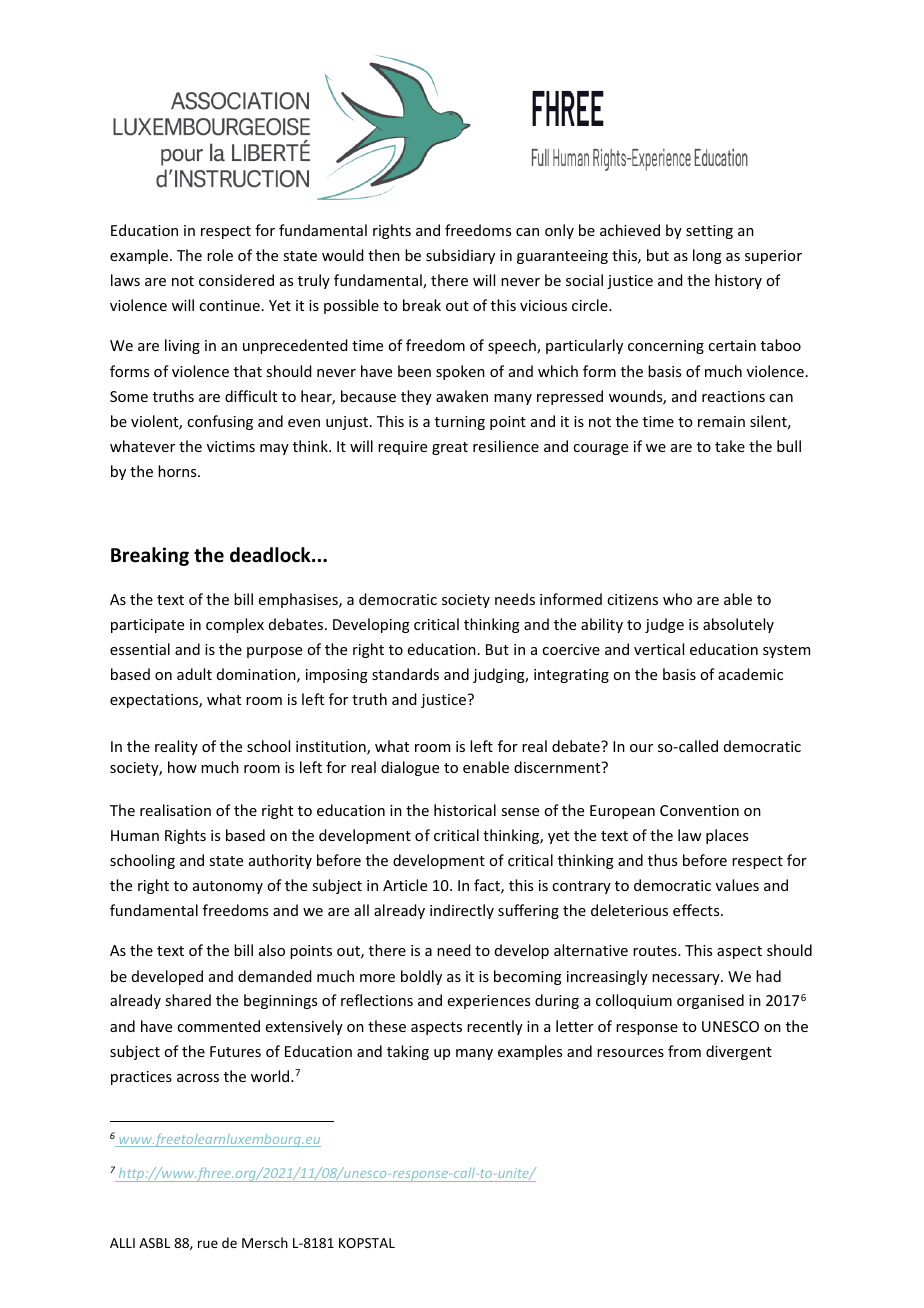  I want to click on historical, so click(465, 810).
